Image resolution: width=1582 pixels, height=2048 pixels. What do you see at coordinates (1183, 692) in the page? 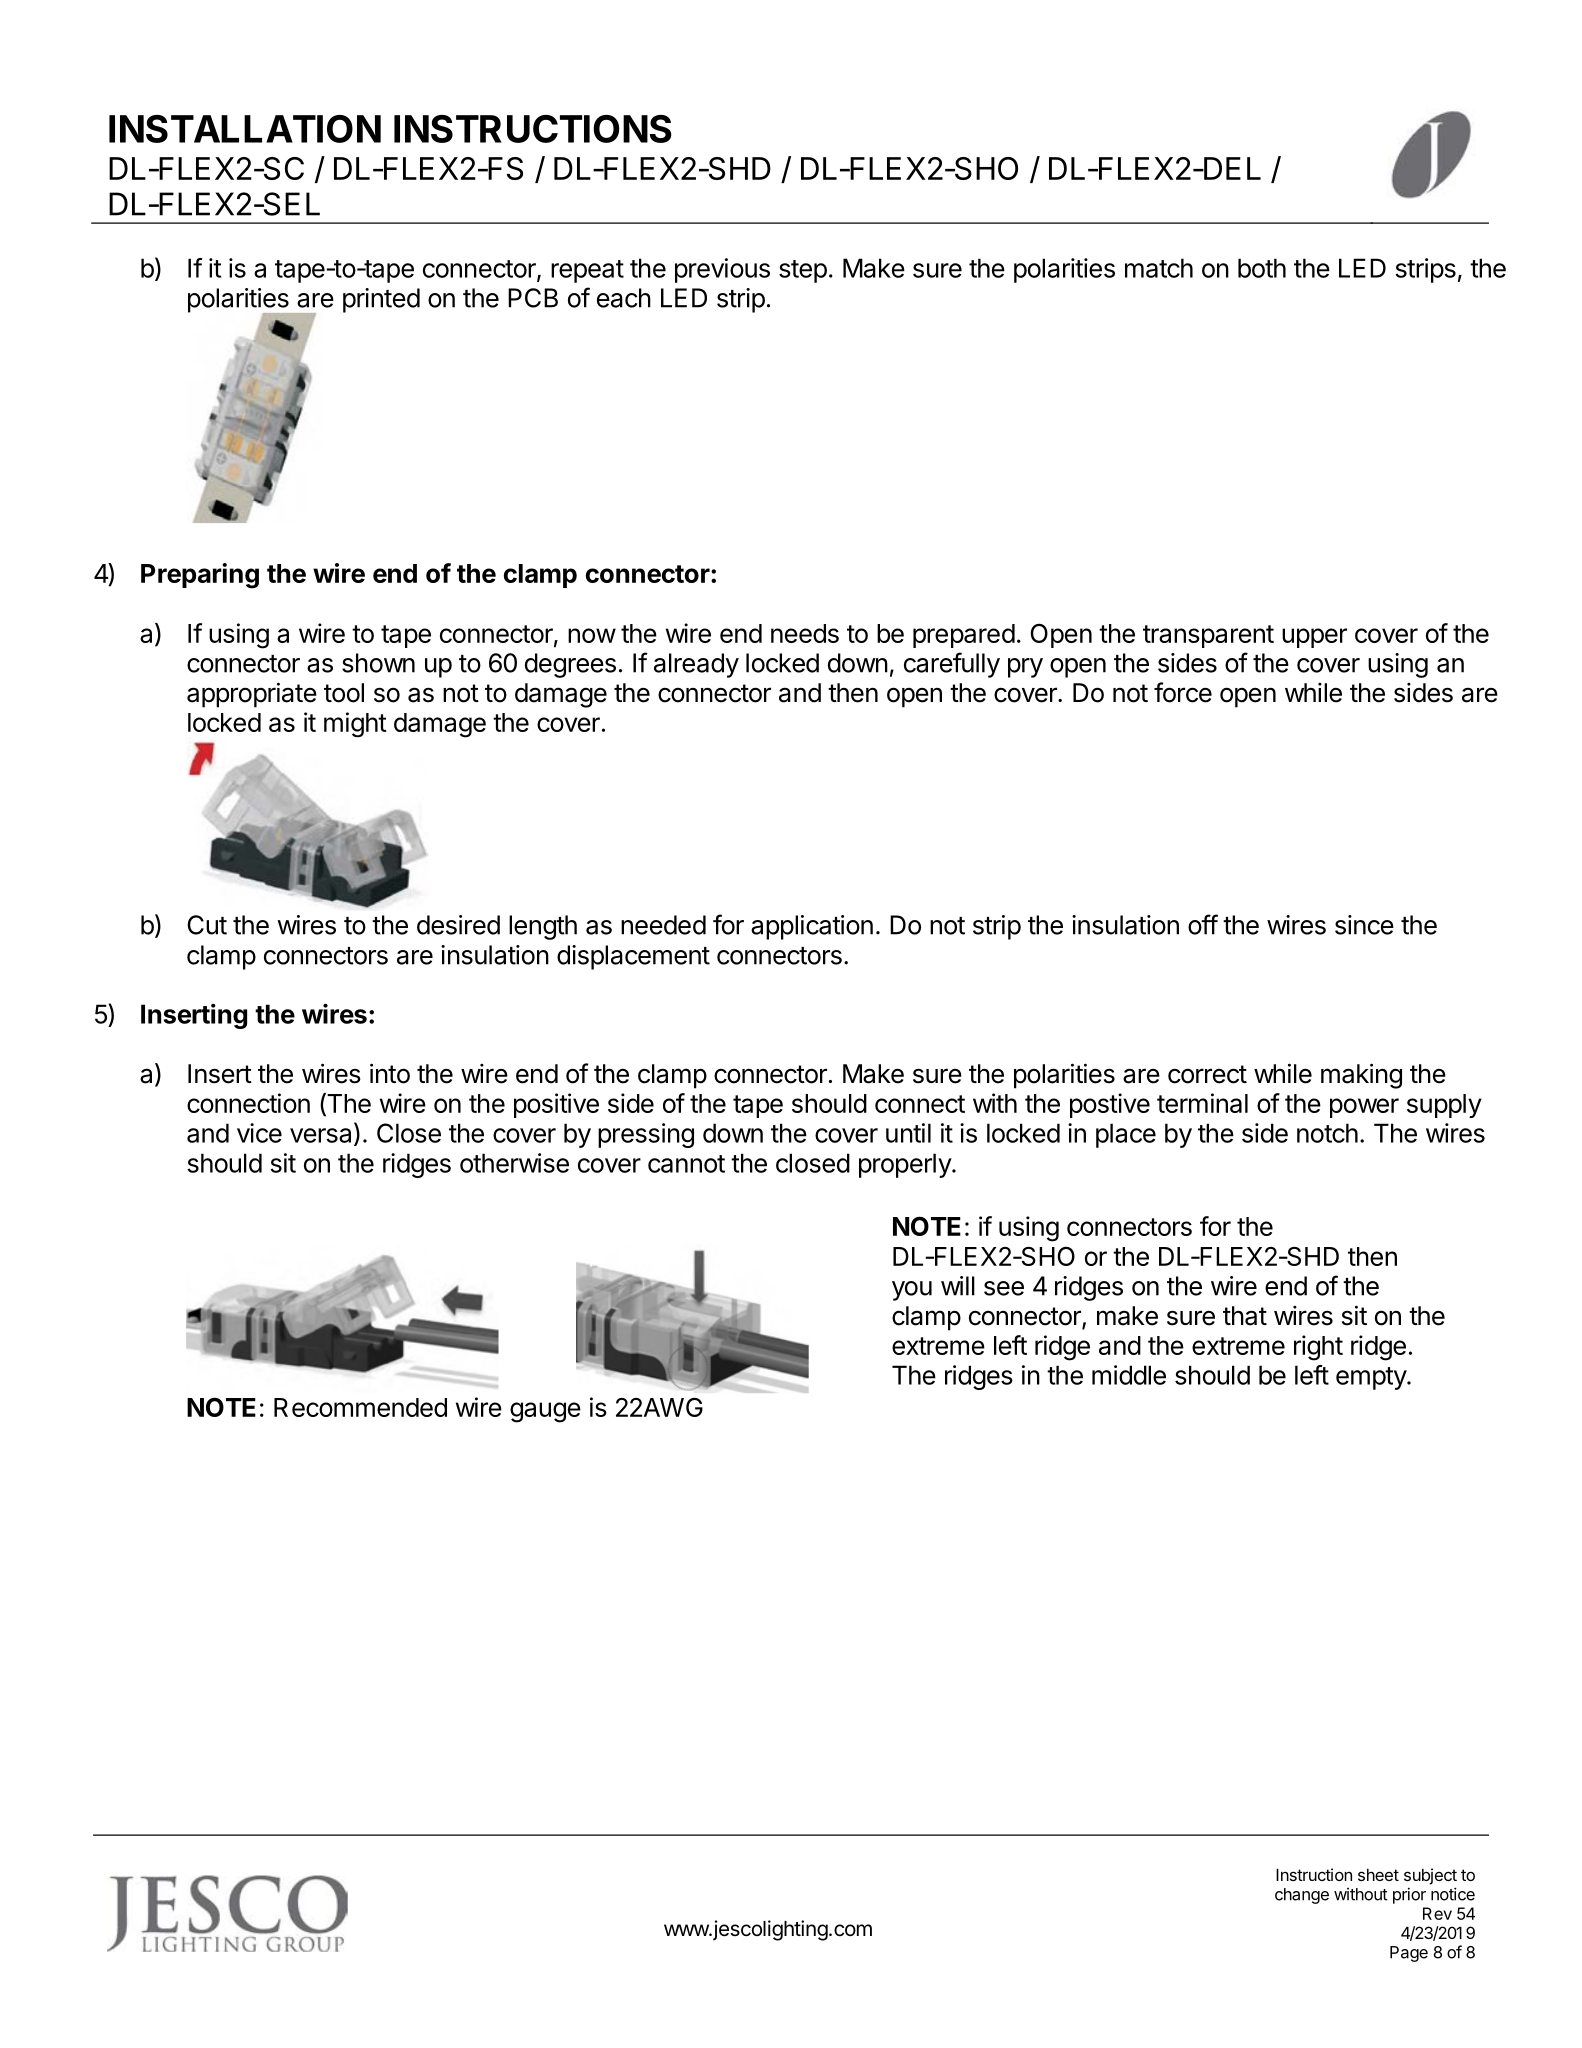
I see `force` at bounding box center [1183, 692].
